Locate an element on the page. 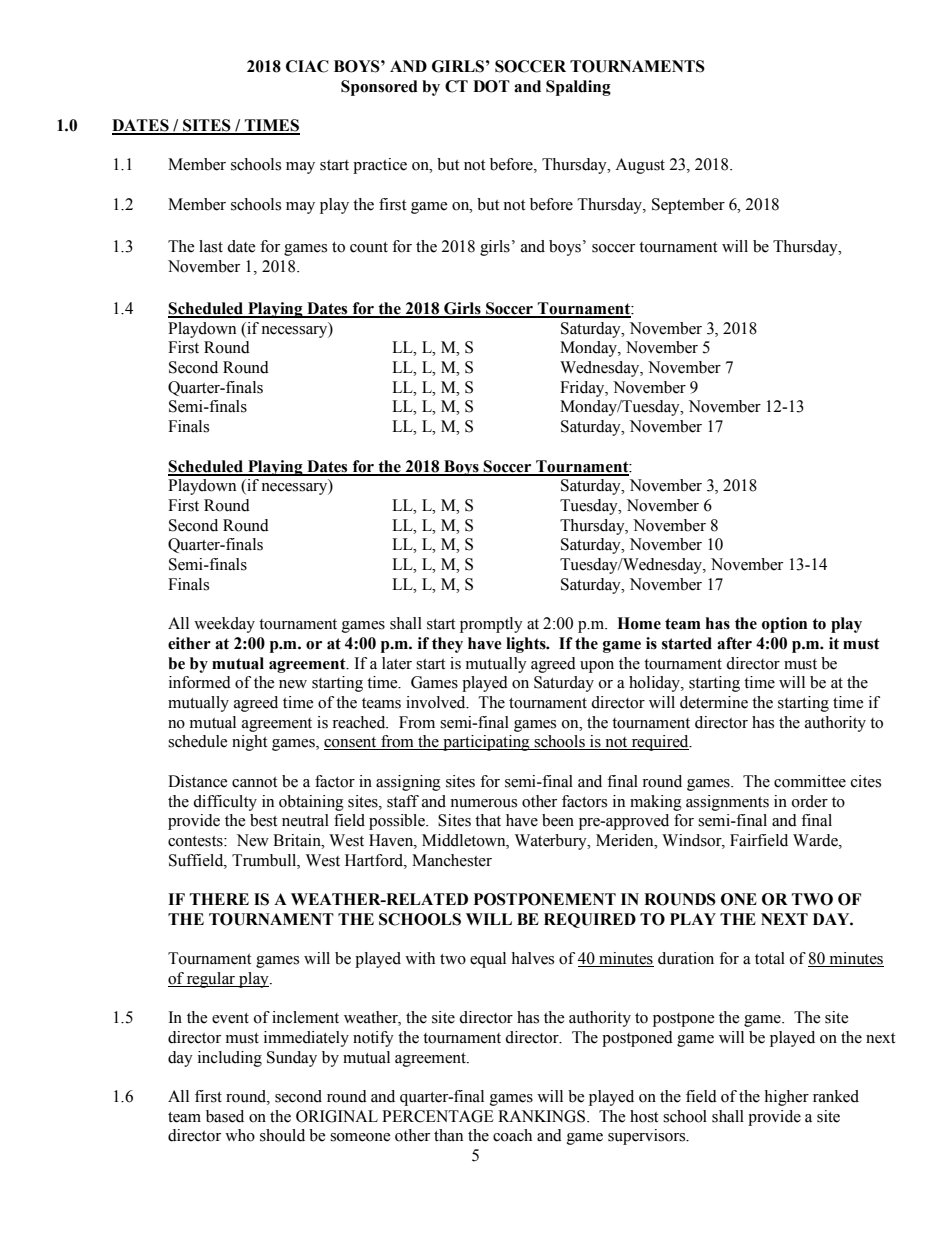 This document has width=952, height=1233. should is located at coordinates (282, 1135).
